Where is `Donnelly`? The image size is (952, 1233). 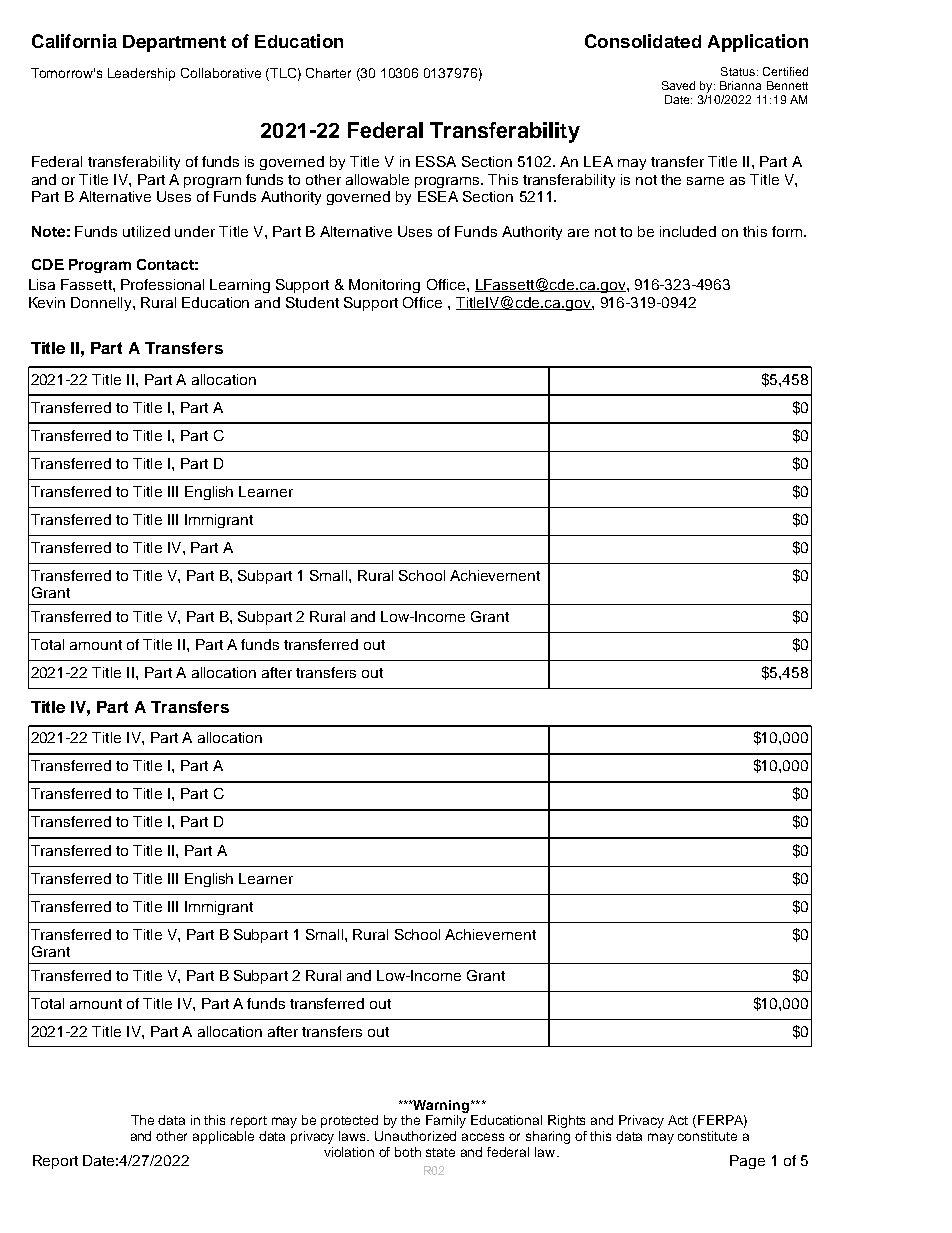
Donnelly is located at coordinates (102, 304).
